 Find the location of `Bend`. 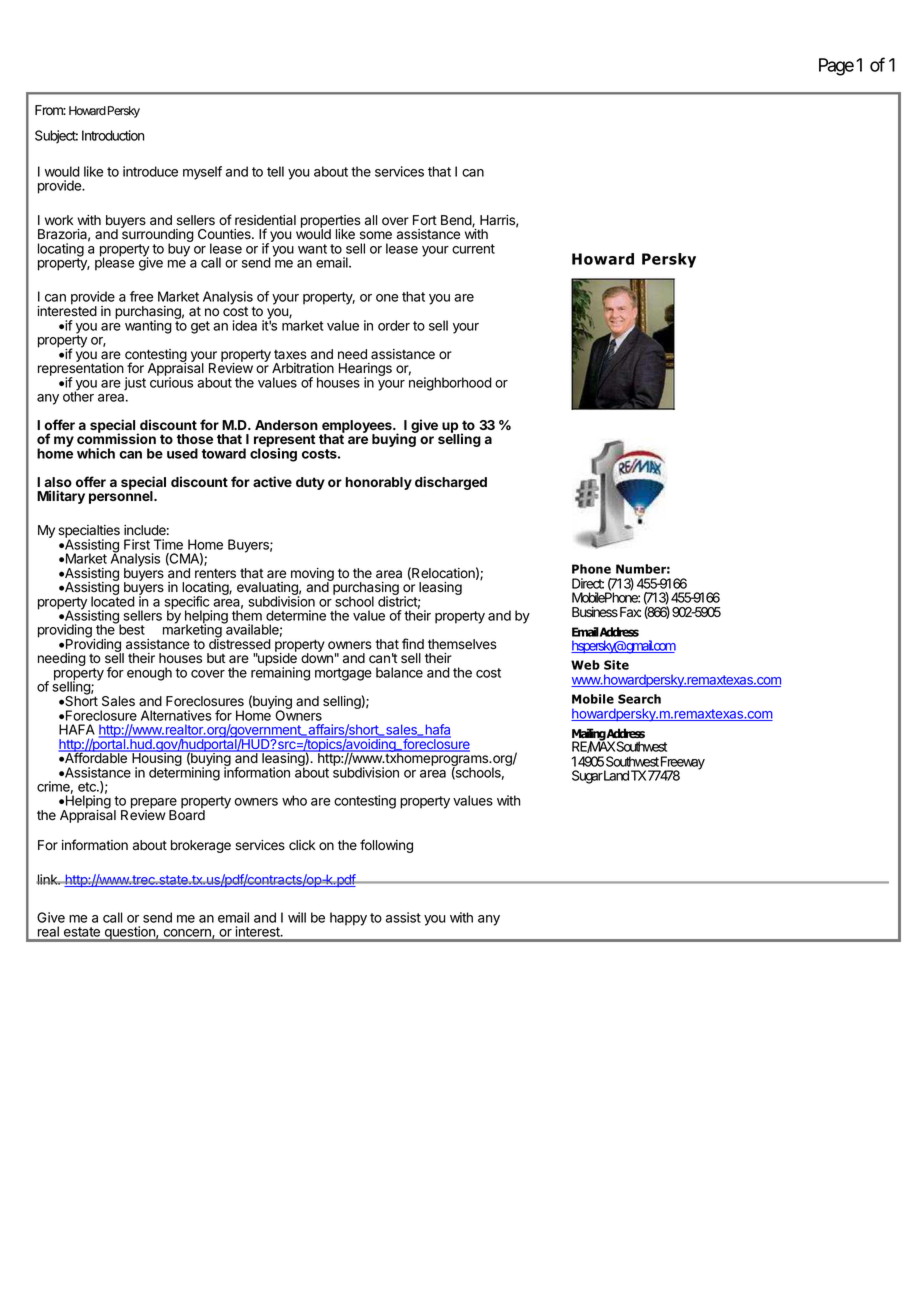

Bend is located at coordinates (457, 221).
